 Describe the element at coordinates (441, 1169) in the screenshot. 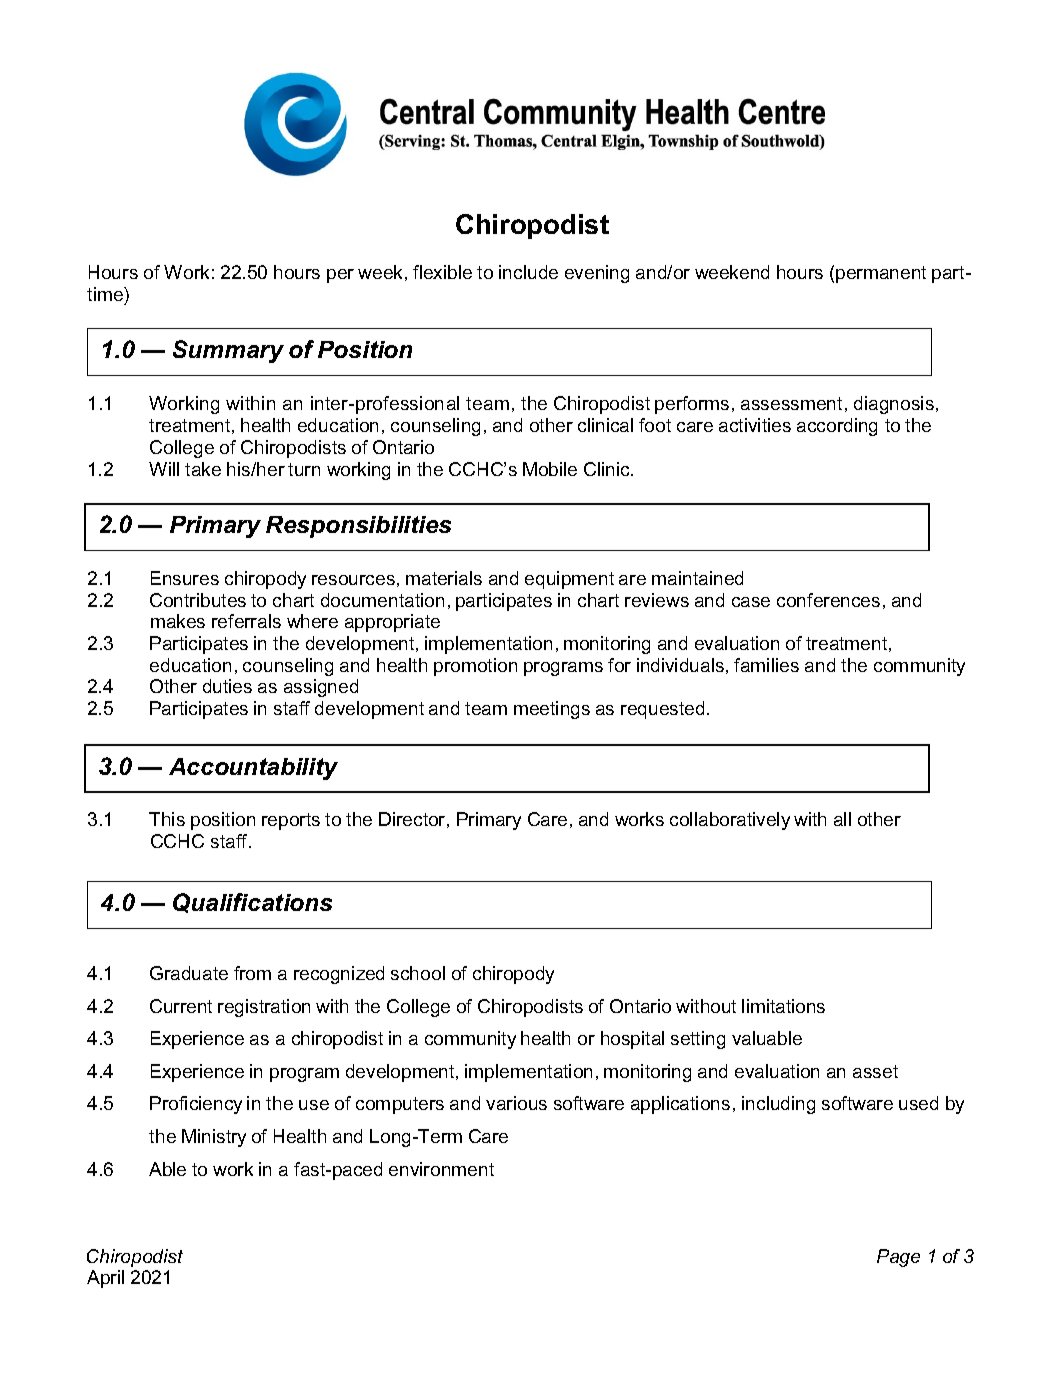

I see `environment` at that location.
